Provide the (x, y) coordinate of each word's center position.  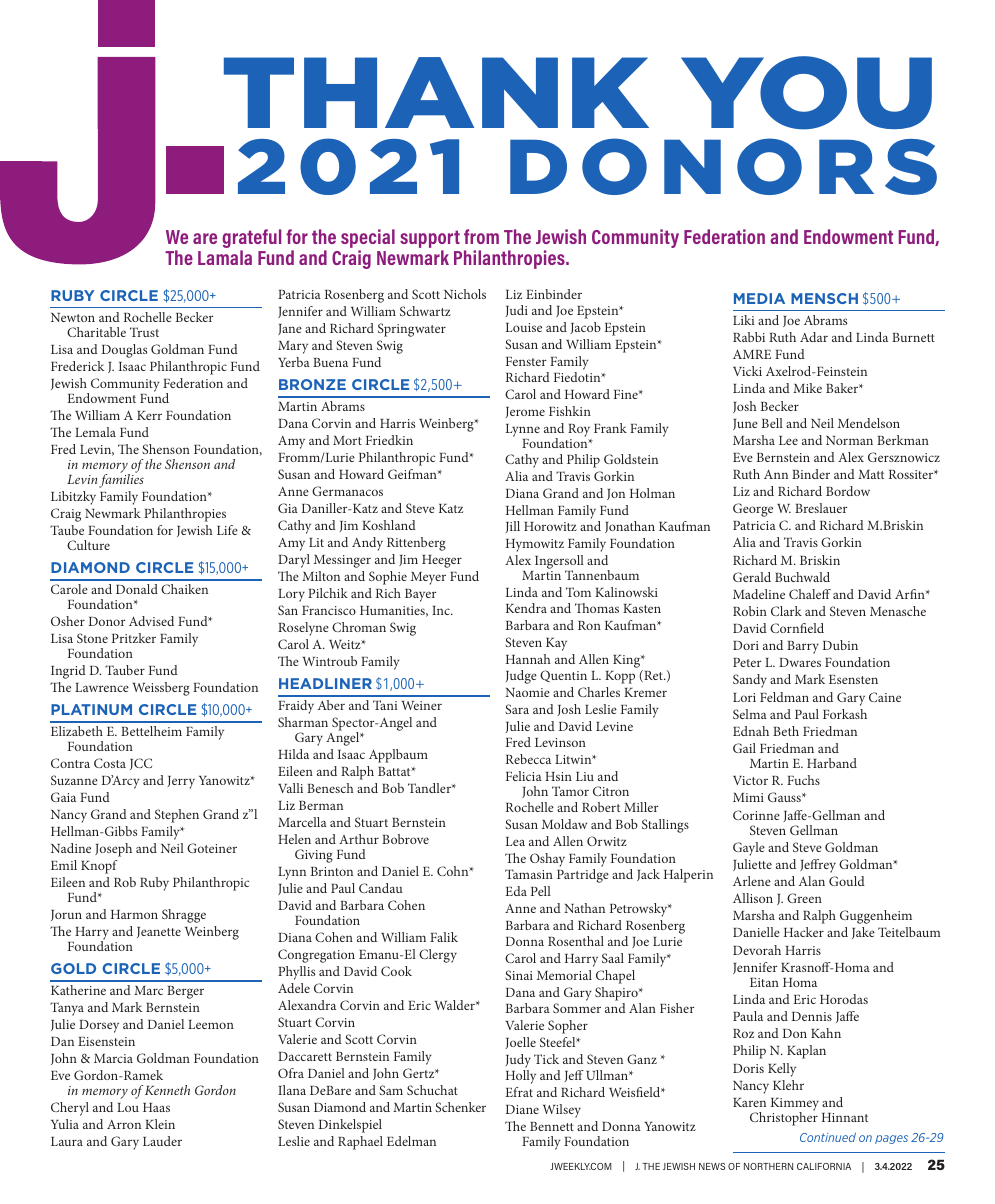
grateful (251, 240)
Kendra (526, 608)
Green (804, 898)
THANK (436, 92)
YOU (806, 93)
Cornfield (797, 628)
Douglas (124, 351)
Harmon (134, 914)
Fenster (526, 361)
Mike (807, 388)
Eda (516, 891)
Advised (151, 621)
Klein (160, 1124)
